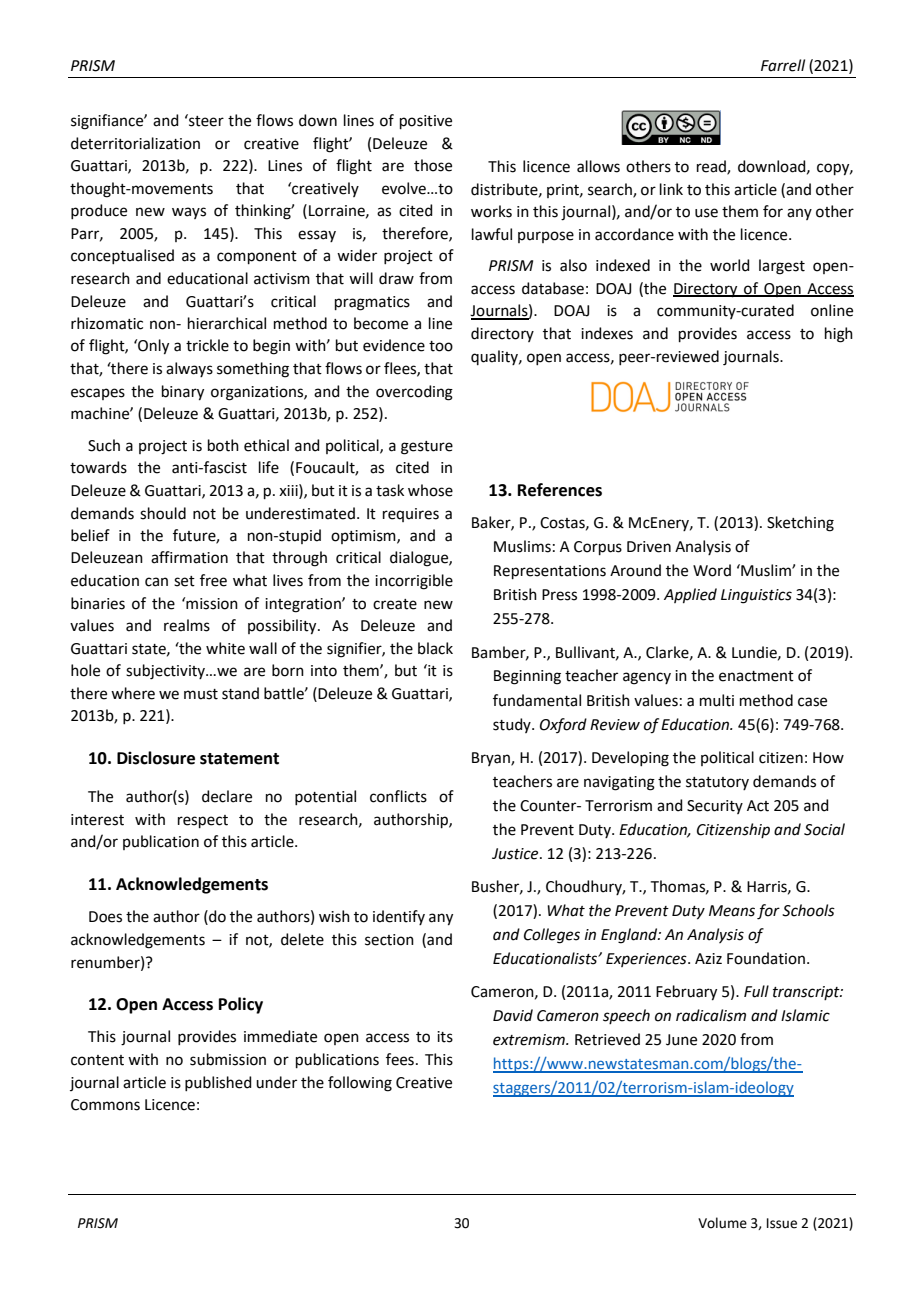 This image has height=1308, width=924. What do you see at coordinates (105, 917) in the image?
I see `Does` at bounding box center [105, 917].
